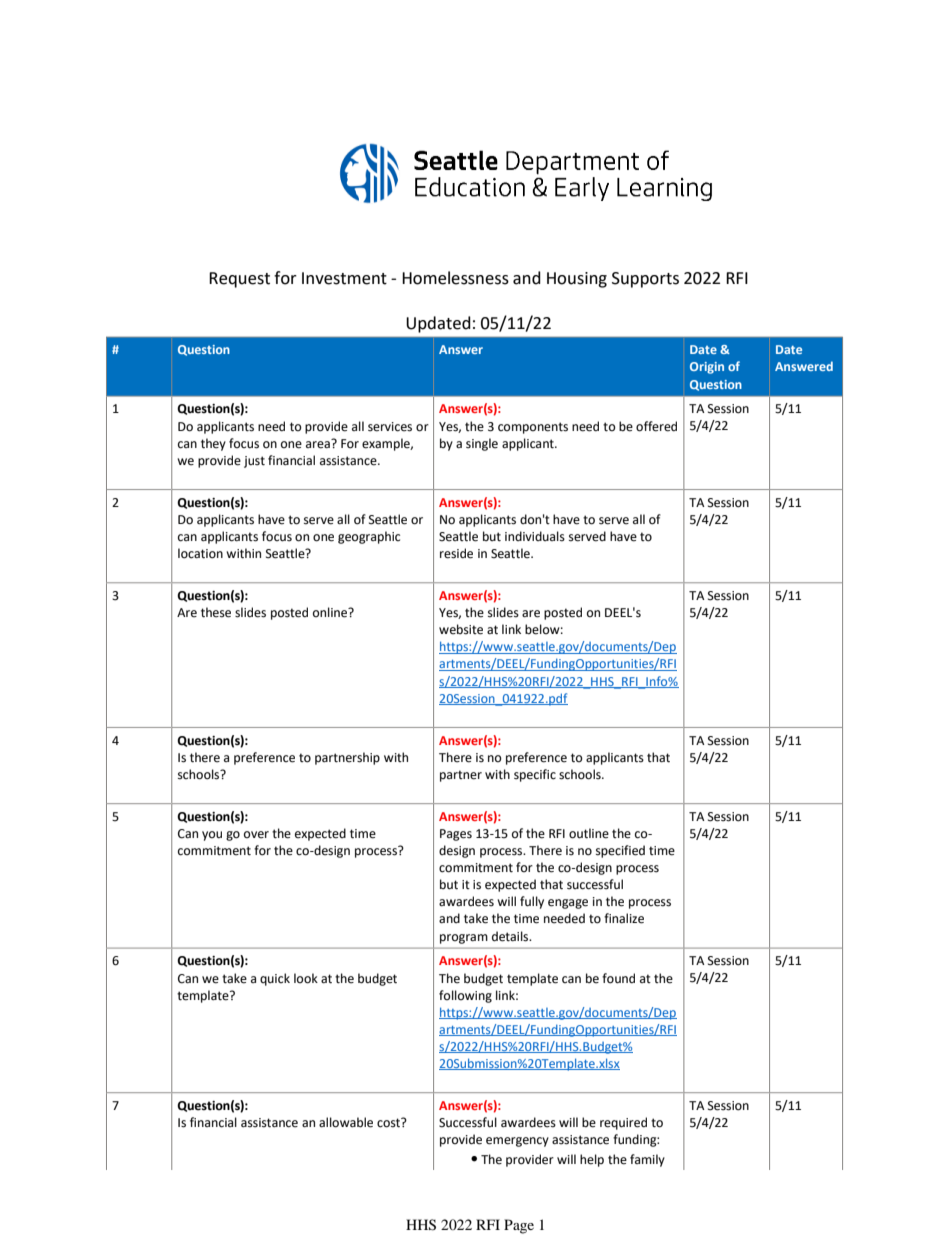 This document has height=1235, width=952. What do you see at coordinates (275, 979) in the document?
I see `quick` at bounding box center [275, 979].
